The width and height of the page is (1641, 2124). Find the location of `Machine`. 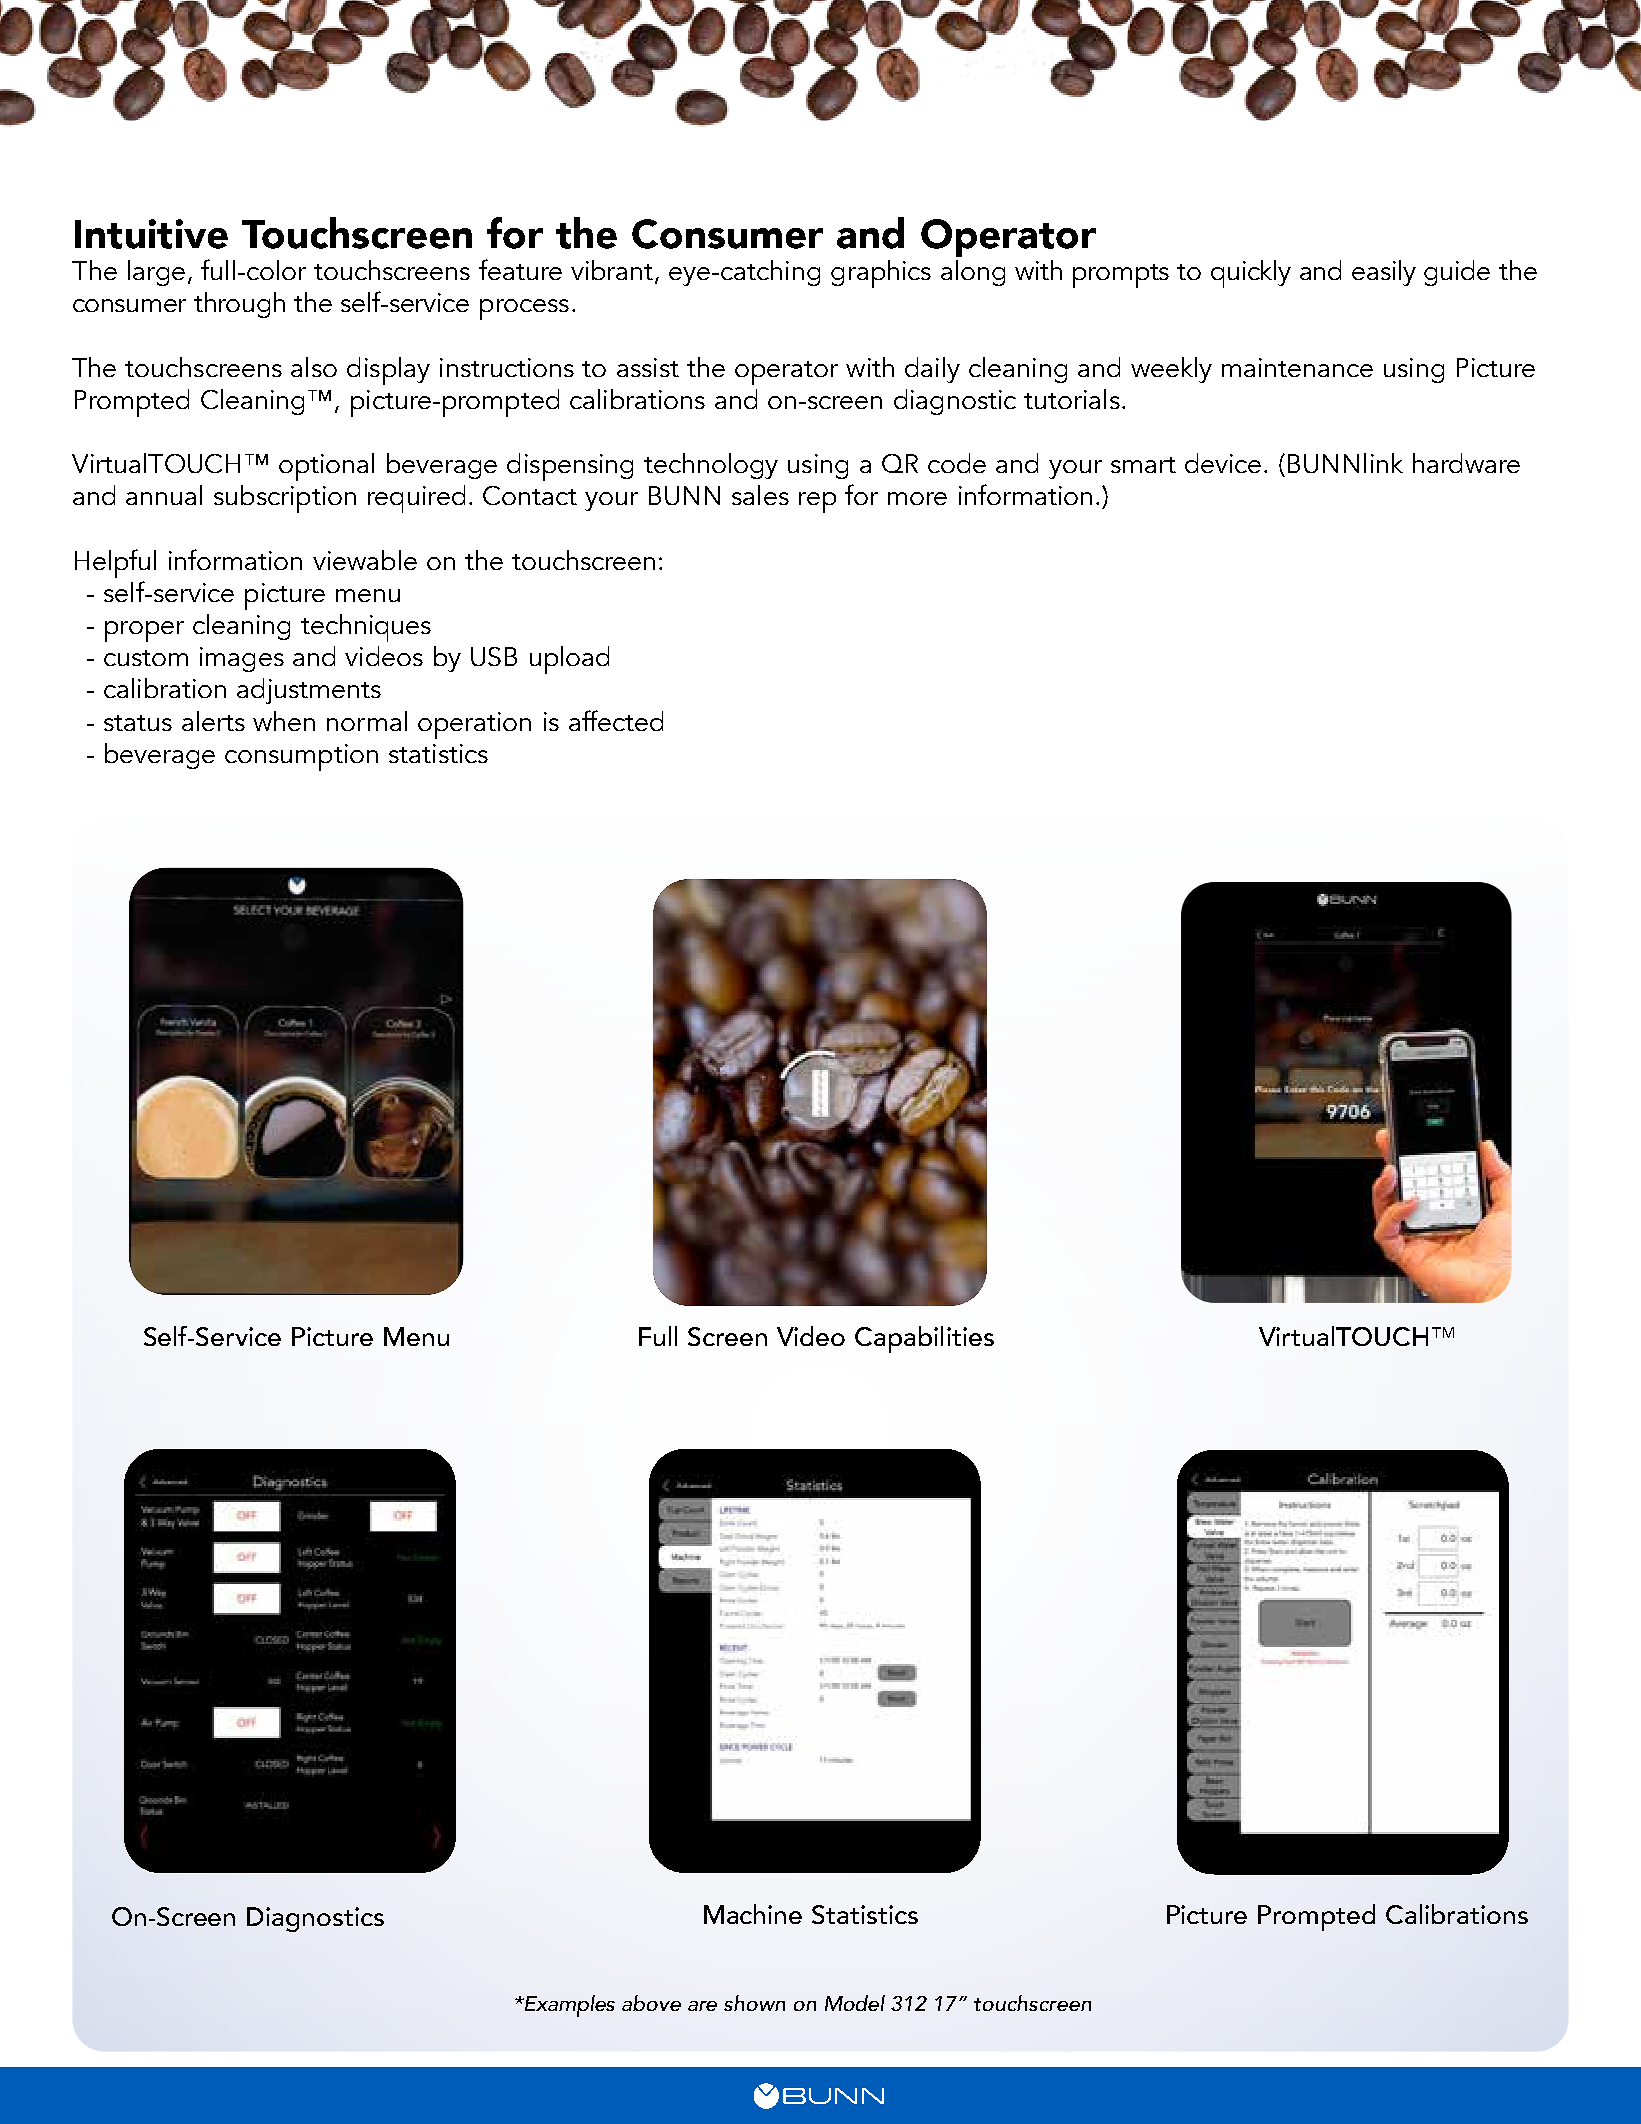

Machine is located at coordinates (753, 1914).
